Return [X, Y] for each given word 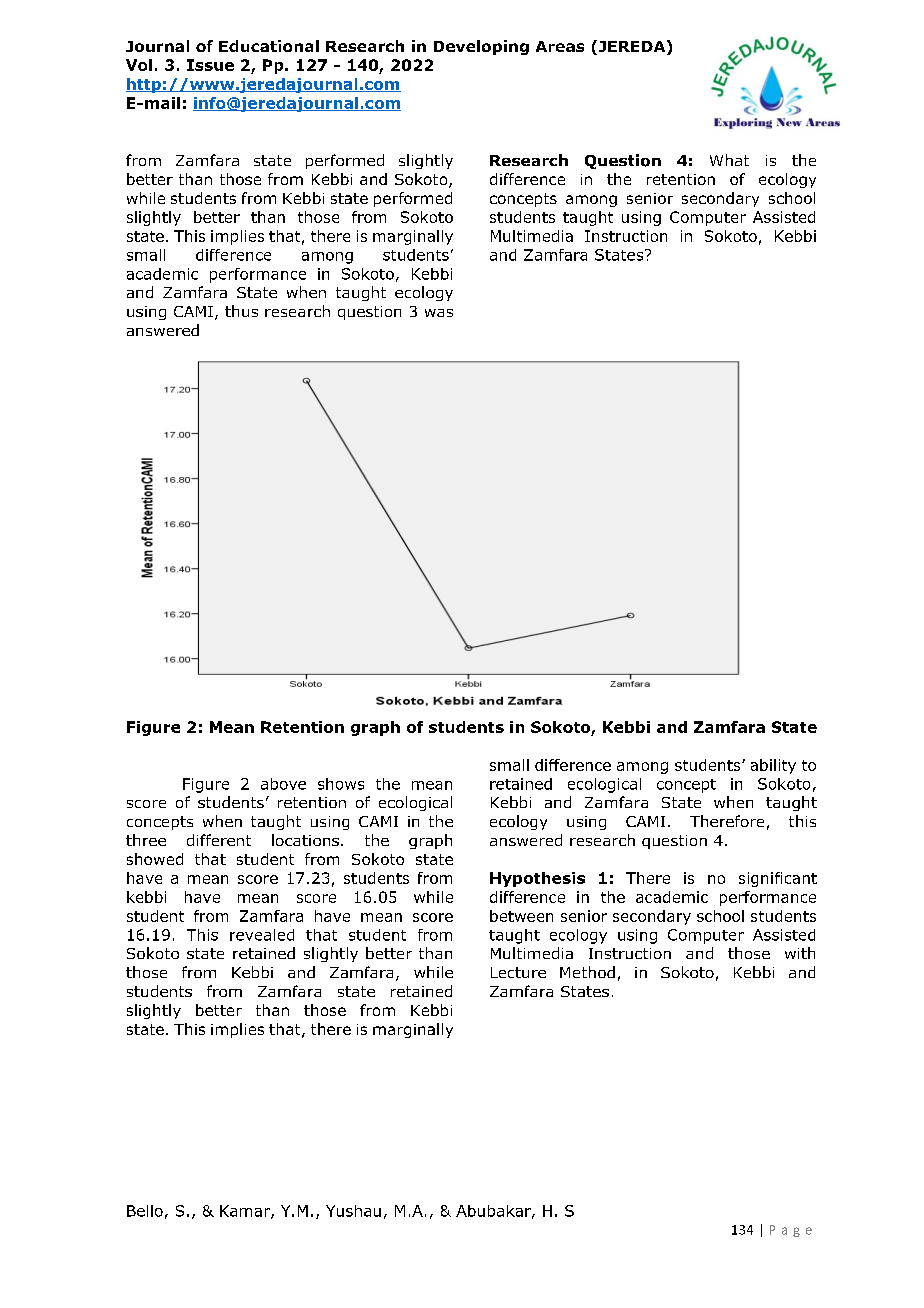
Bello [145, 1211]
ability [773, 766]
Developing [481, 47]
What [729, 160]
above [283, 784]
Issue [210, 65]
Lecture [518, 972]
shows [341, 784]
